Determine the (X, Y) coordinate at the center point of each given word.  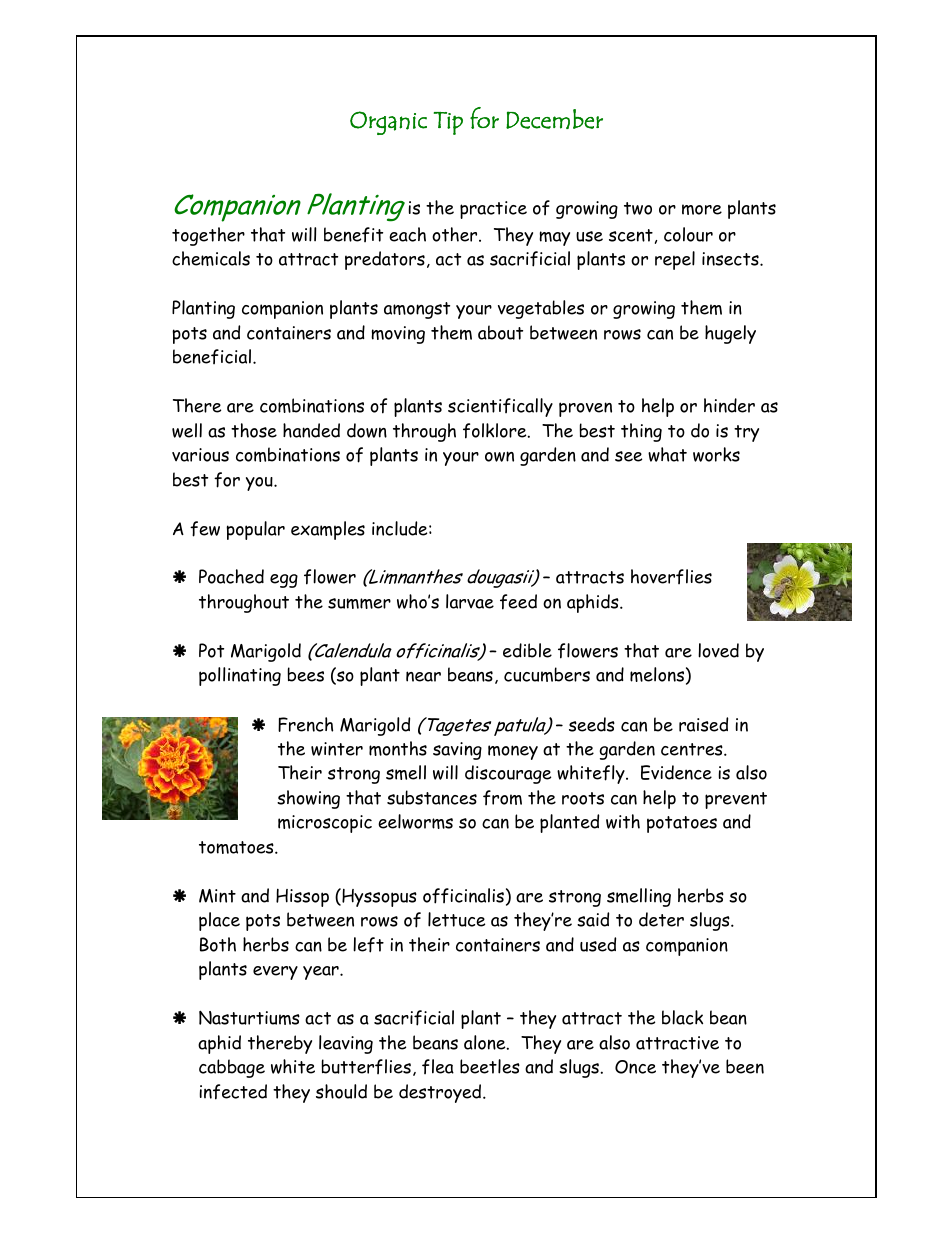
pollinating (240, 676)
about (500, 332)
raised (703, 724)
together (208, 236)
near (423, 676)
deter (661, 919)
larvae (470, 601)
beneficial (212, 356)
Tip (448, 123)
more (702, 209)
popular (255, 530)
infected (233, 1092)
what (667, 454)
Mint (217, 896)
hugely (730, 334)
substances (432, 797)
